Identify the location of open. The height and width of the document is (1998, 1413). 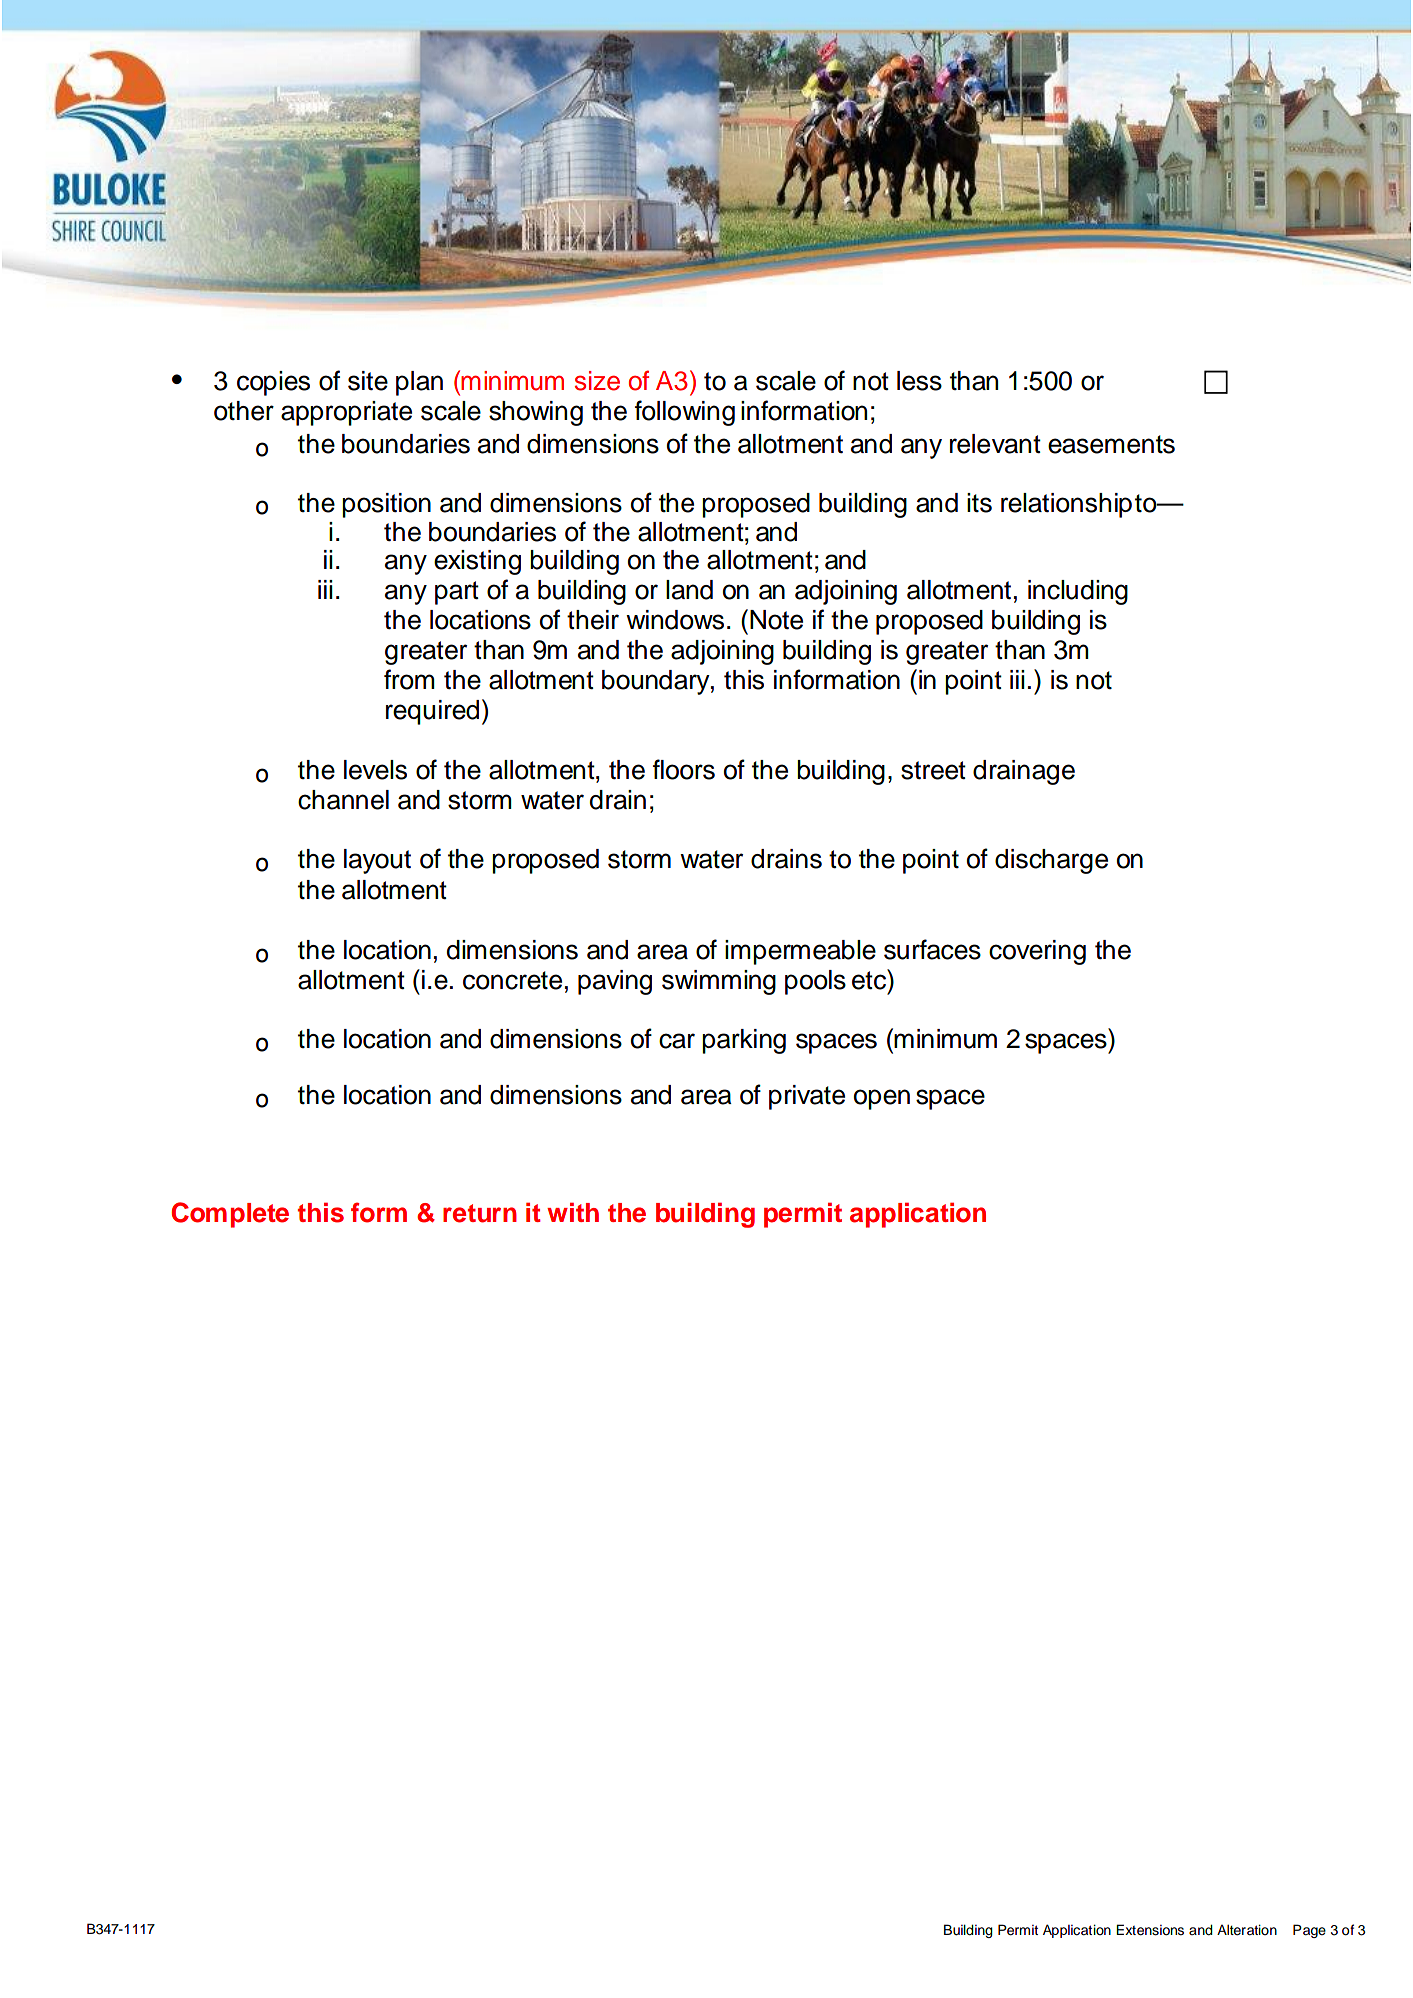
(882, 1099).
